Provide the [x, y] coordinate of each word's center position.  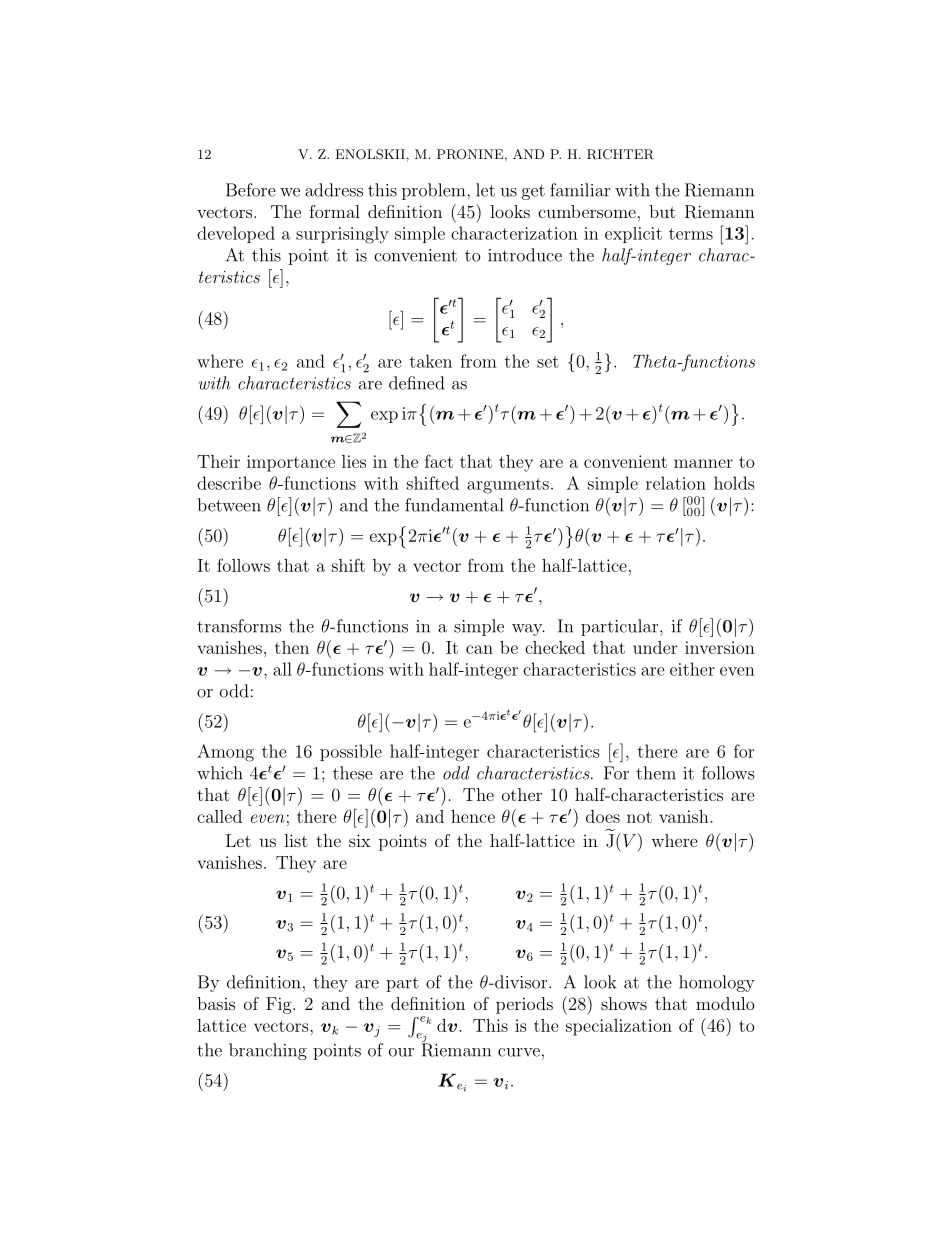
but [662, 211]
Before [251, 190]
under [655, 647]
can [479, 649]
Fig [280, 1005]
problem [435, 191]
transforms [239, 626]
